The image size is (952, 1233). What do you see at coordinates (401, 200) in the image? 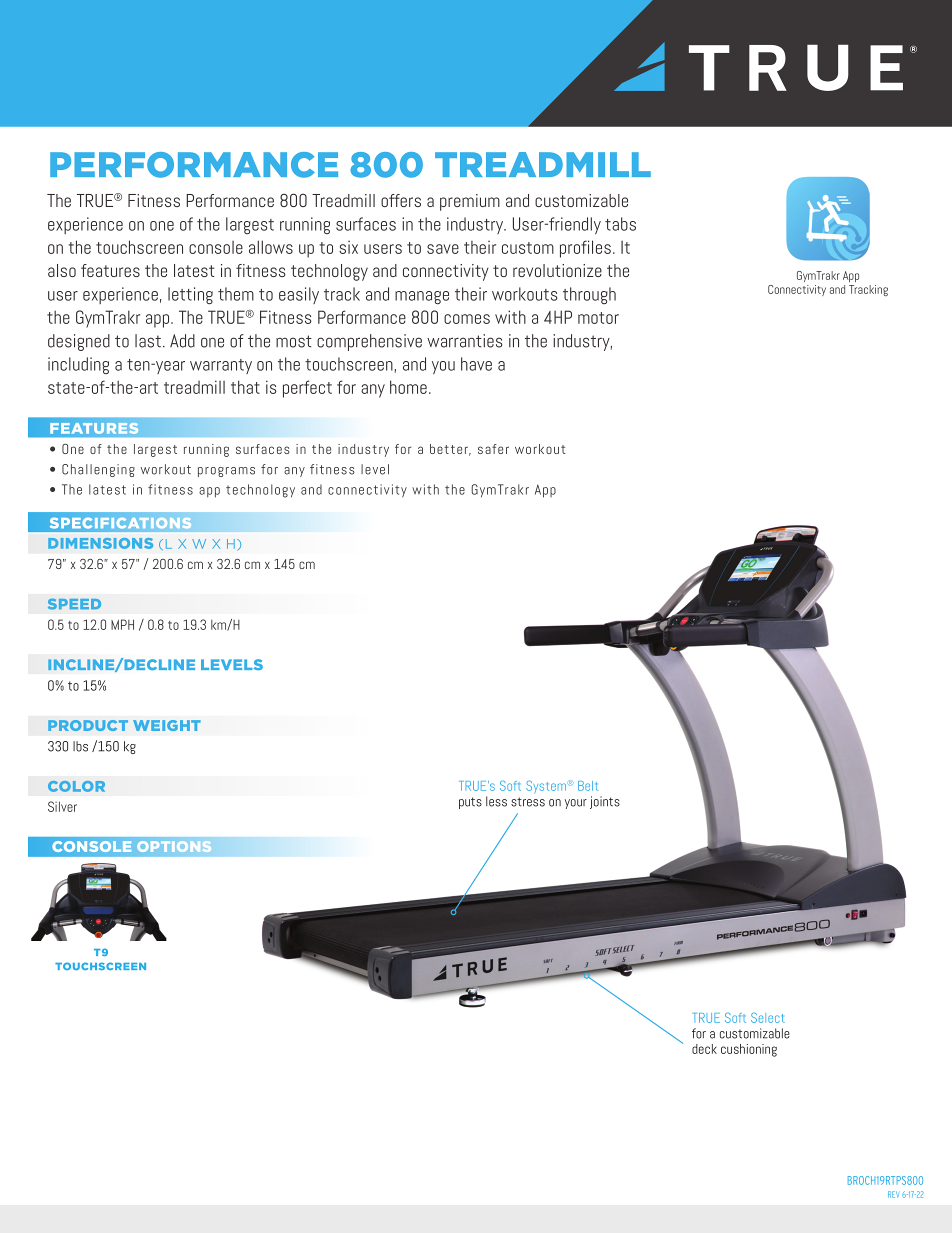
I see `offers` at bounding box center [401, 200].
